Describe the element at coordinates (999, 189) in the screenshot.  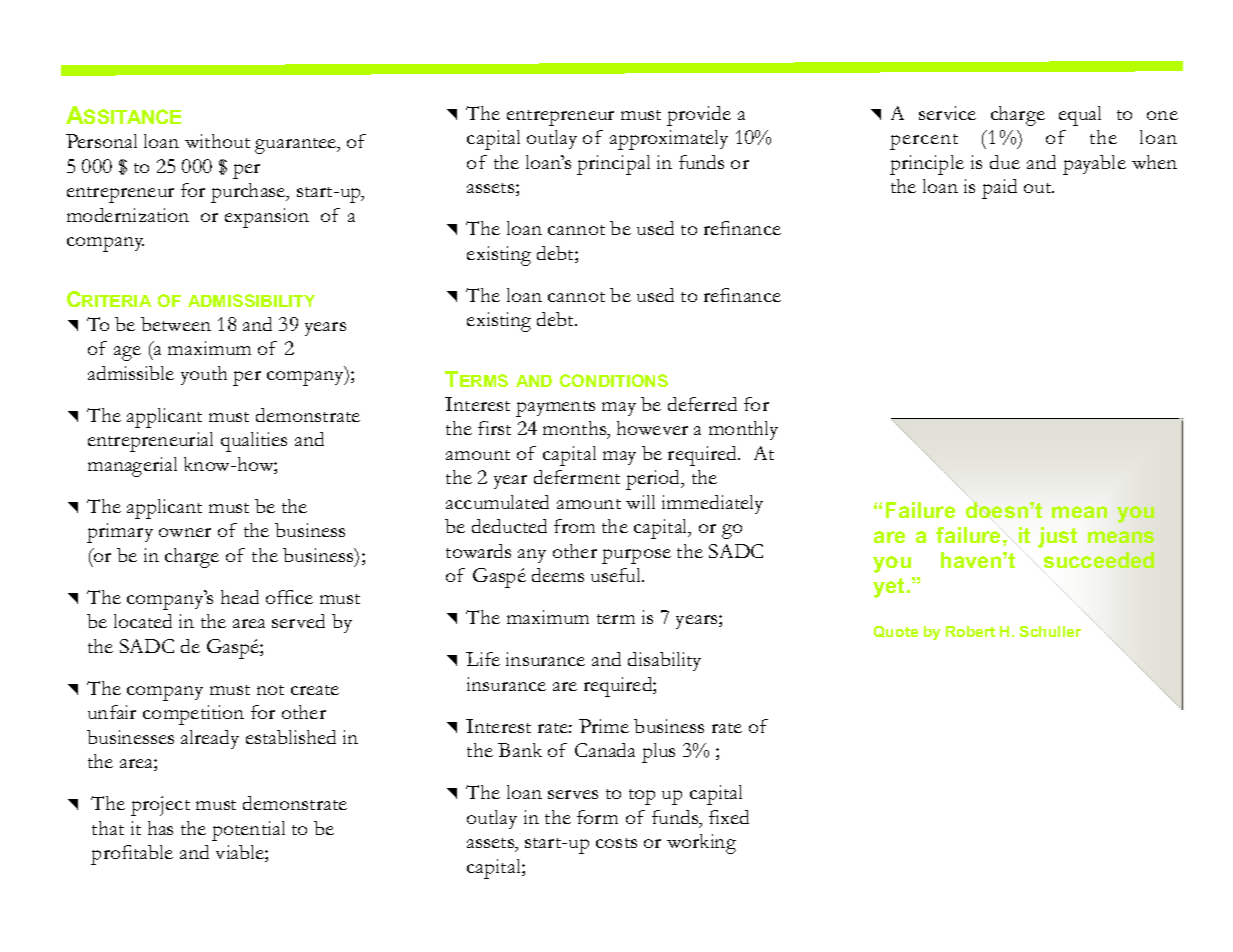
I see `paid` at that location.
